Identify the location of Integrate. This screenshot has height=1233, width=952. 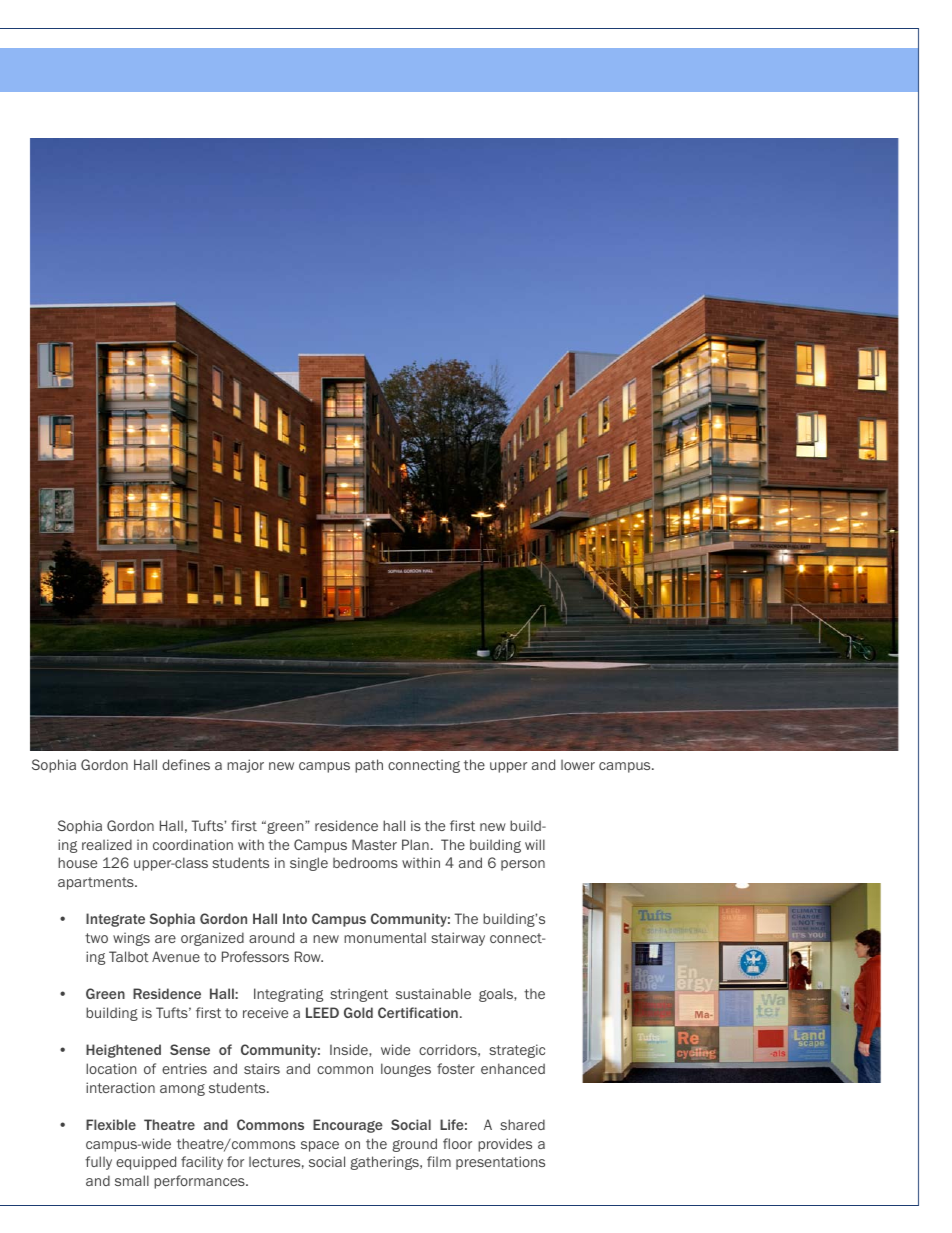
(115, 920).
